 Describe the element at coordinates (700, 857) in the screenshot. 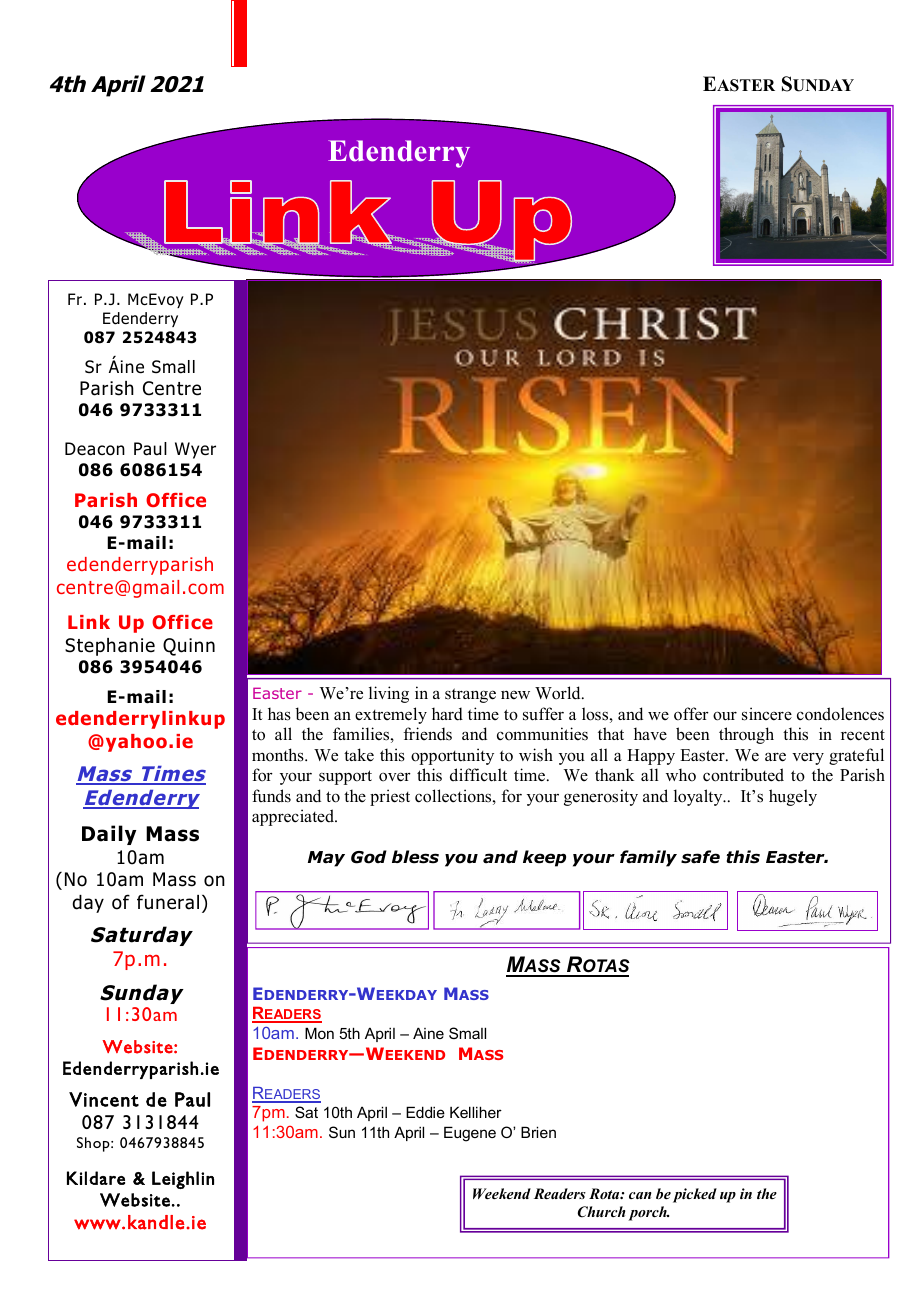

I see `safe` at that location.
